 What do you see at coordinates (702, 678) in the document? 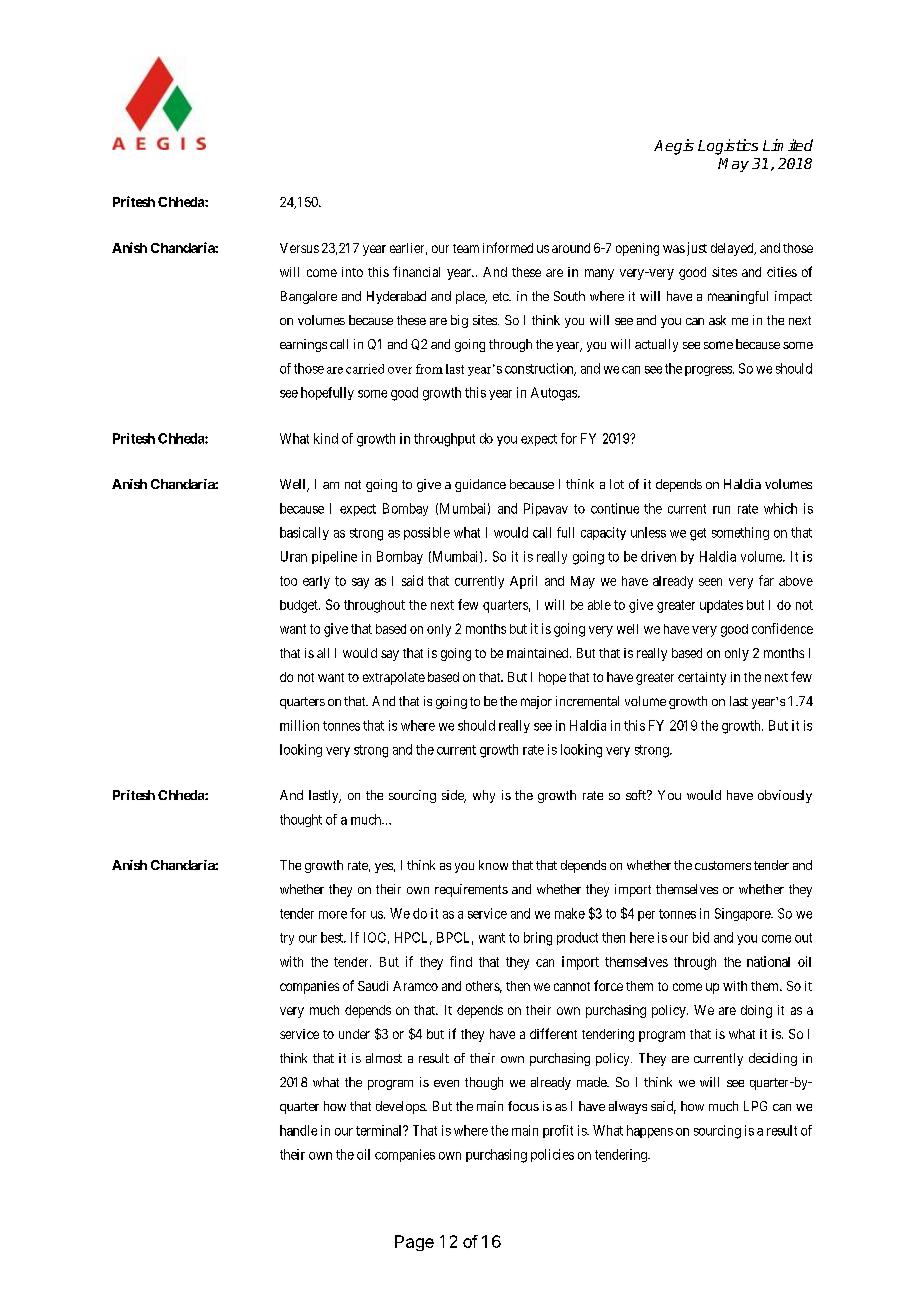
I see `certainty` at bounding box center [702, 678].
